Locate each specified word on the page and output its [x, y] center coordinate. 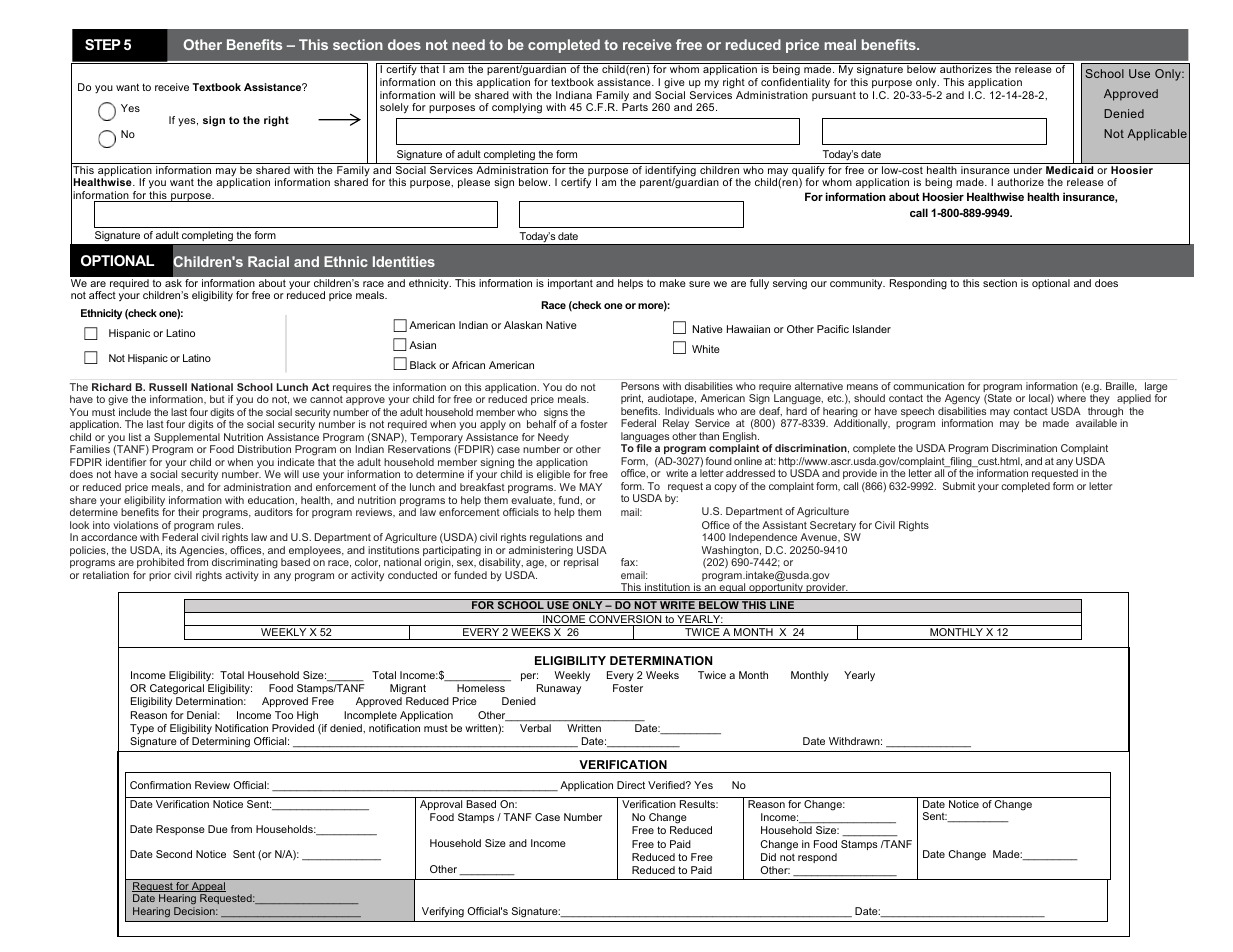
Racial [268, 261]
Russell [168, 387]
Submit [959, 486]
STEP [103, 44]
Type [142, 729]
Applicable [1157, 135]
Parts [635, 107]
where [1071, 398]
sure [699, 284]
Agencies [203, 552]
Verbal [535, 728]
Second [174, 854]
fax [629, 562]
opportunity [776, 588]
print [632, 399]
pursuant [834, 96]
